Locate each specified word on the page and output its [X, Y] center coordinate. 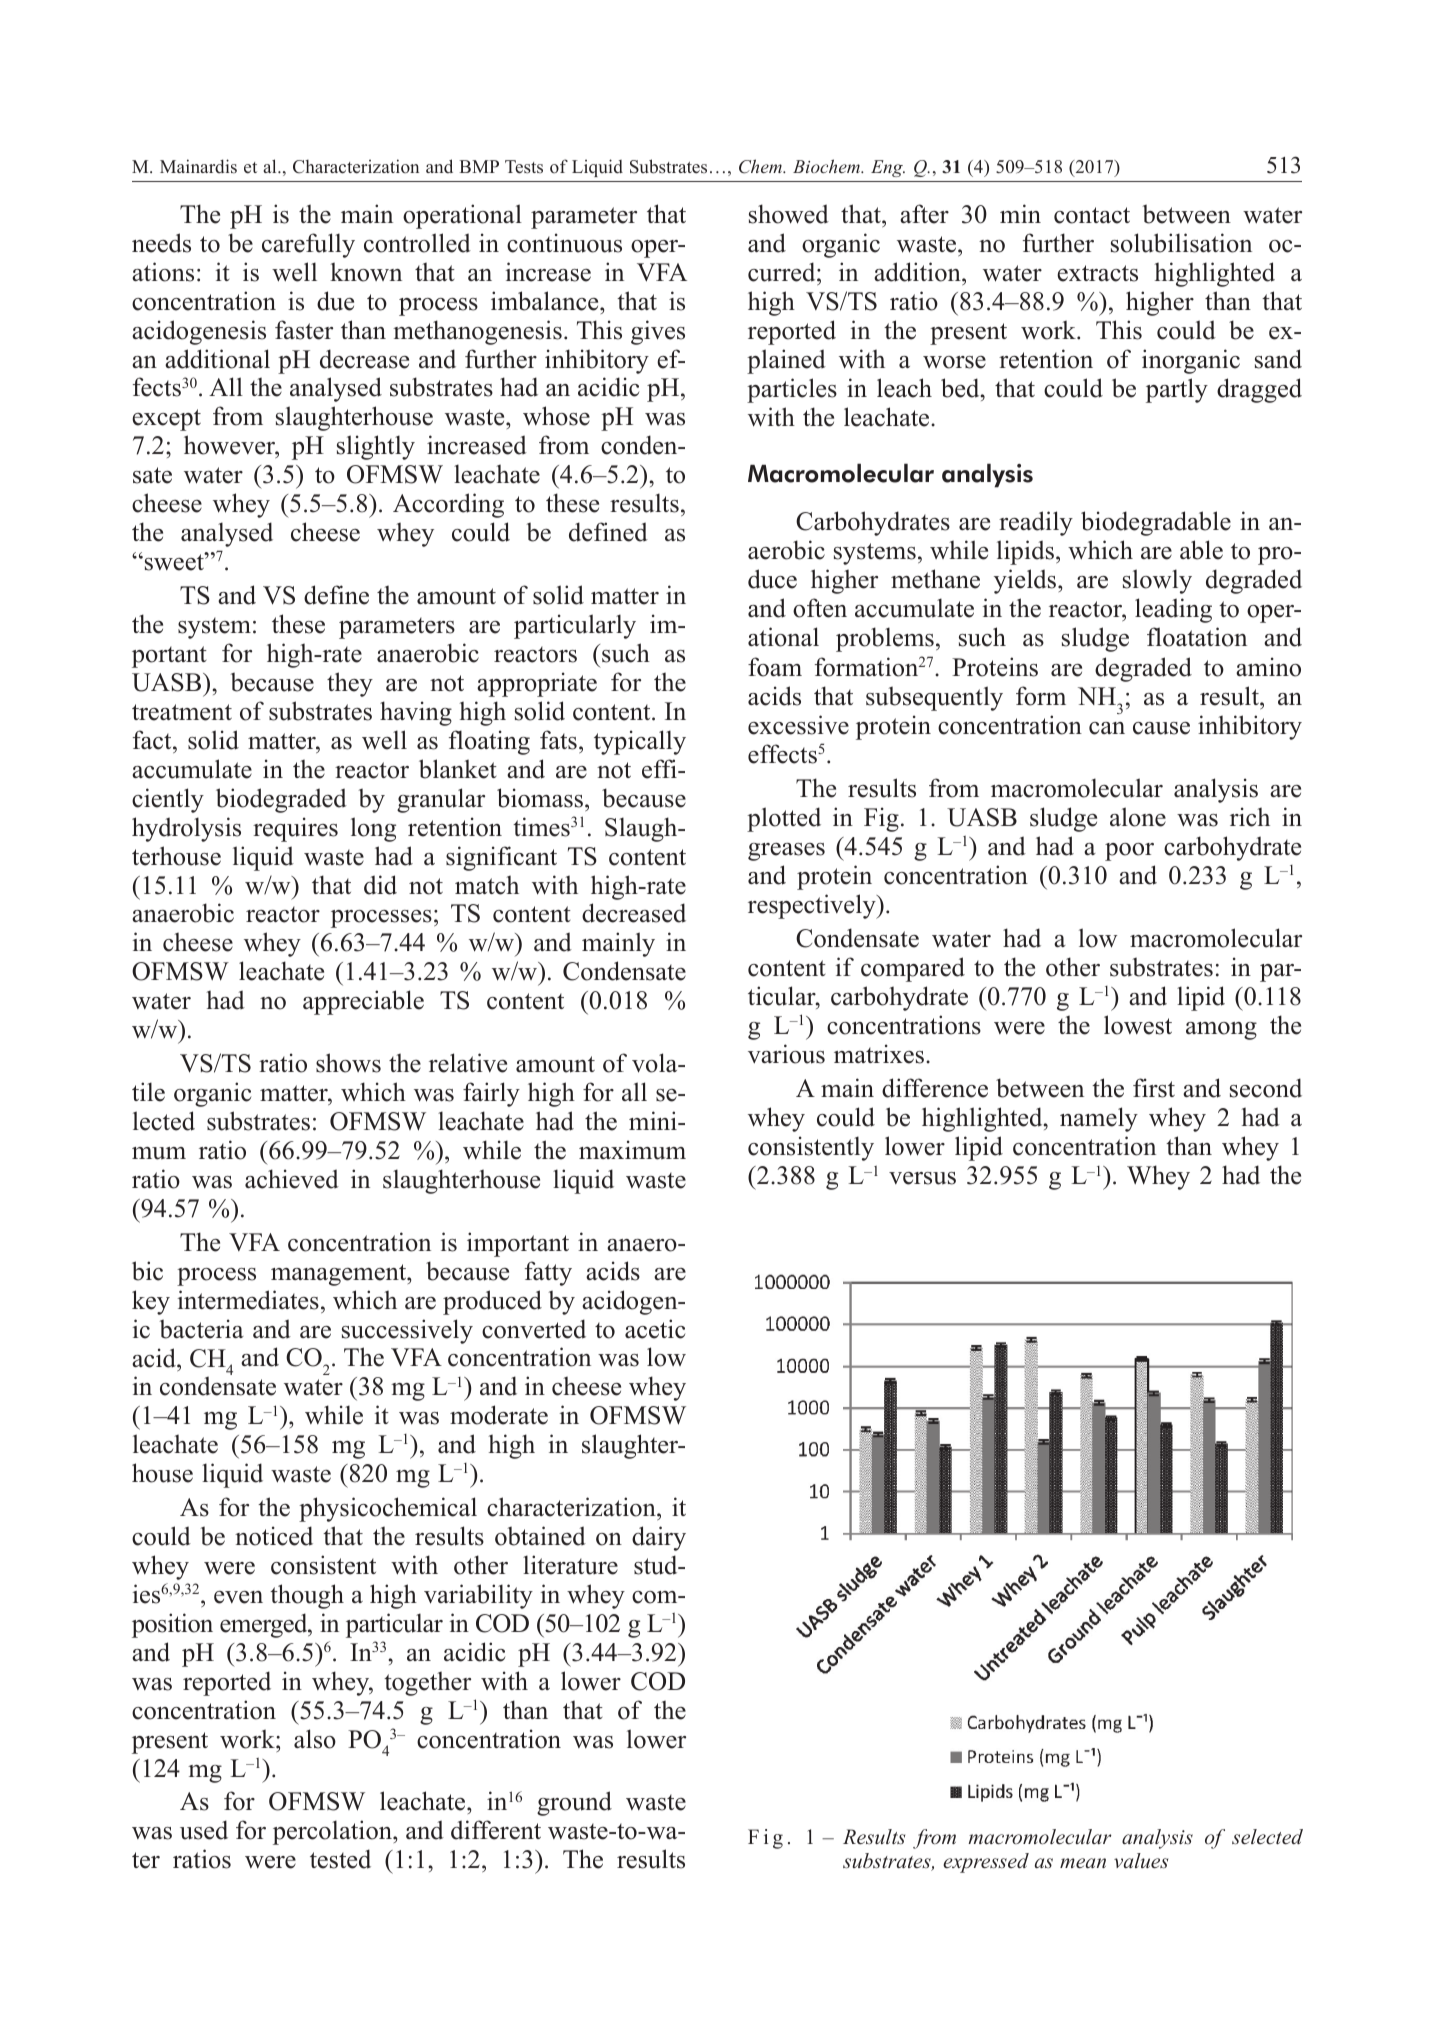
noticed [274, 1536]
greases [786, 852]
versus [922, 1178]
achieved [292, 1179]
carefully [308, 245]
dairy [659, 1538]
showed [789, 214]
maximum [632, 1150]
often [820, 608]
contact [1092, 215]
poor [1129, 852]
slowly [1157, 581]
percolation [333, 1832]
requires [295, 829]
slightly [376, 447]
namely [1099, 1119]
